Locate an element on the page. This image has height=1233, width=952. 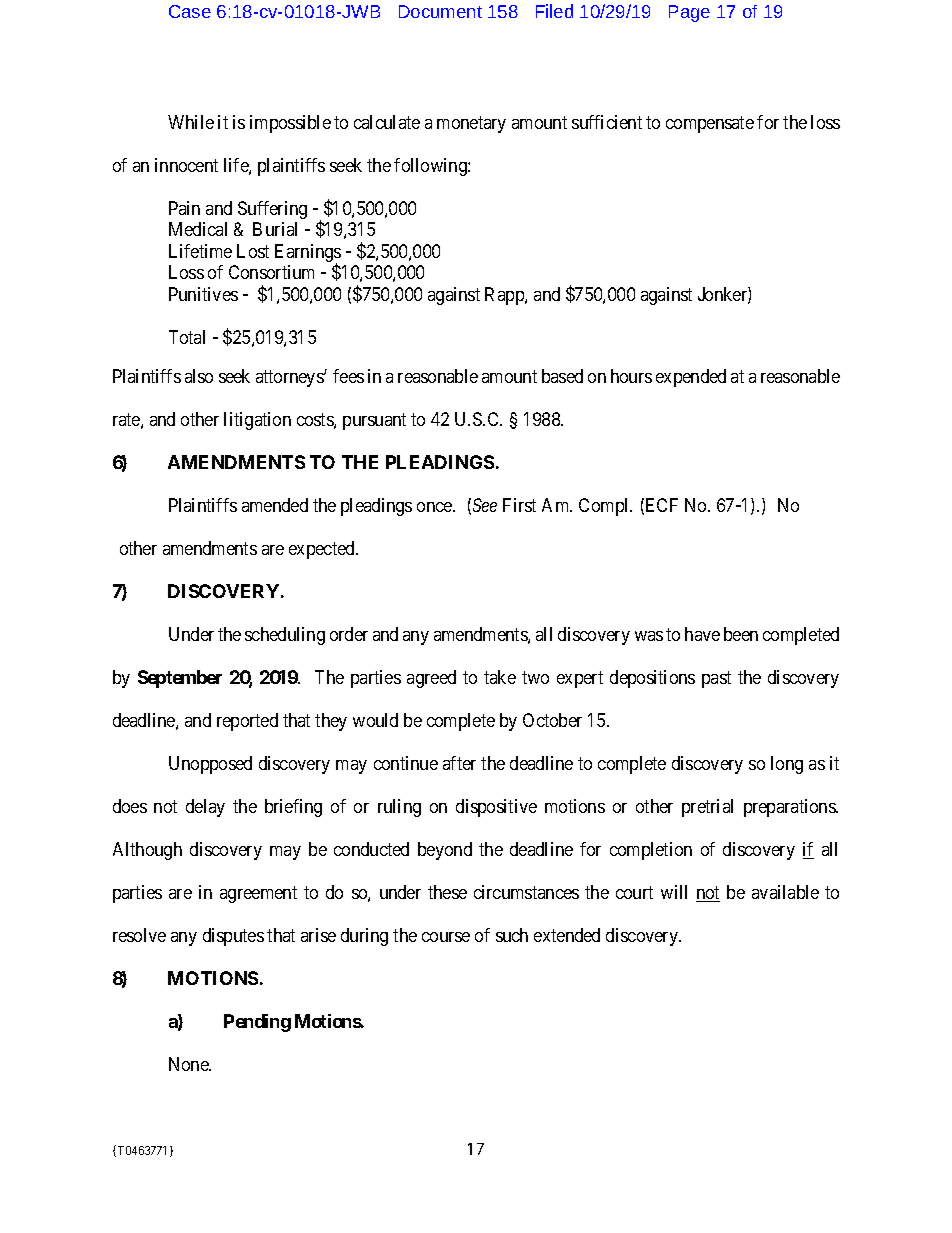
Page is located at coordinates (689, 13).
